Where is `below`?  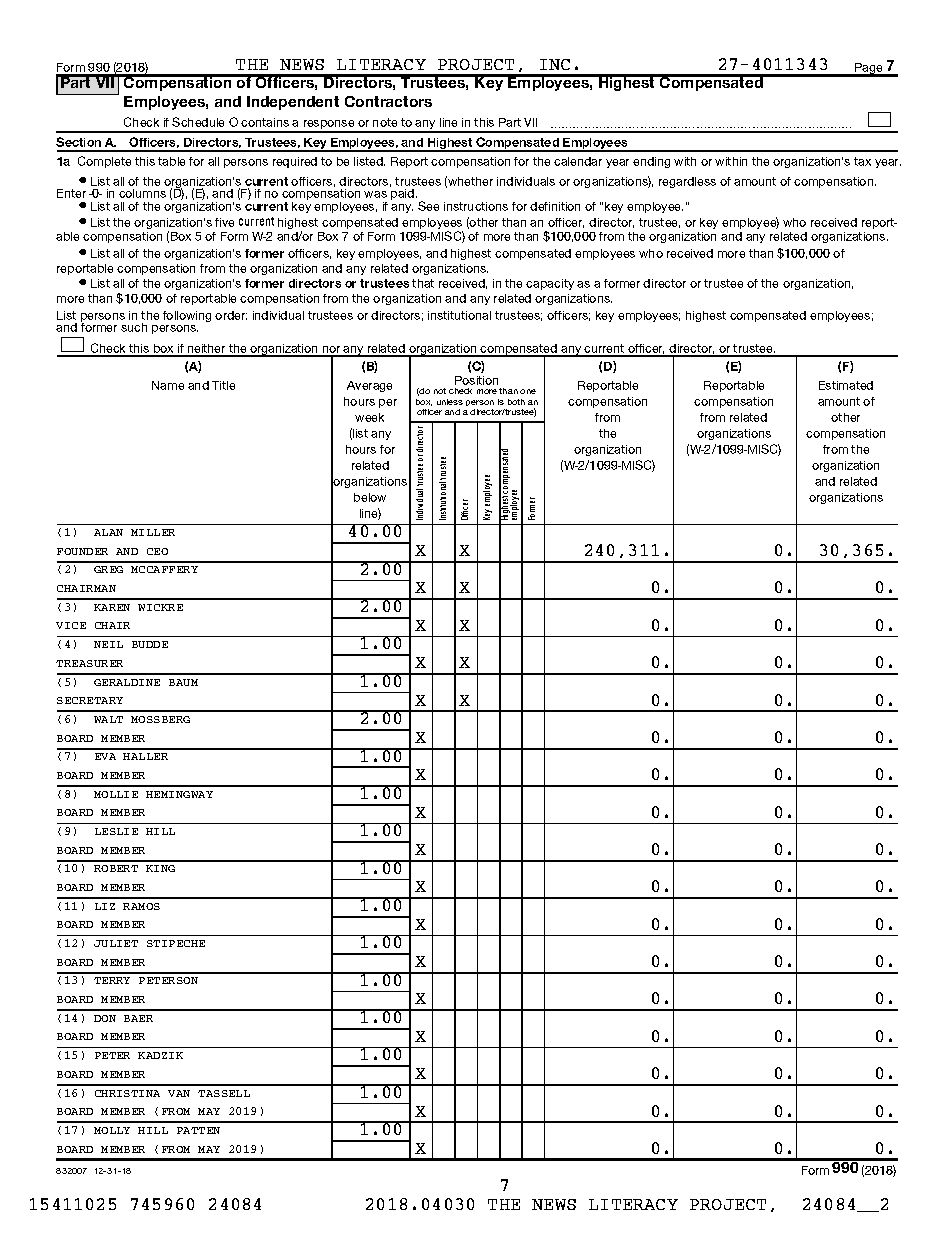 below is located at coordinates (370, 497).
